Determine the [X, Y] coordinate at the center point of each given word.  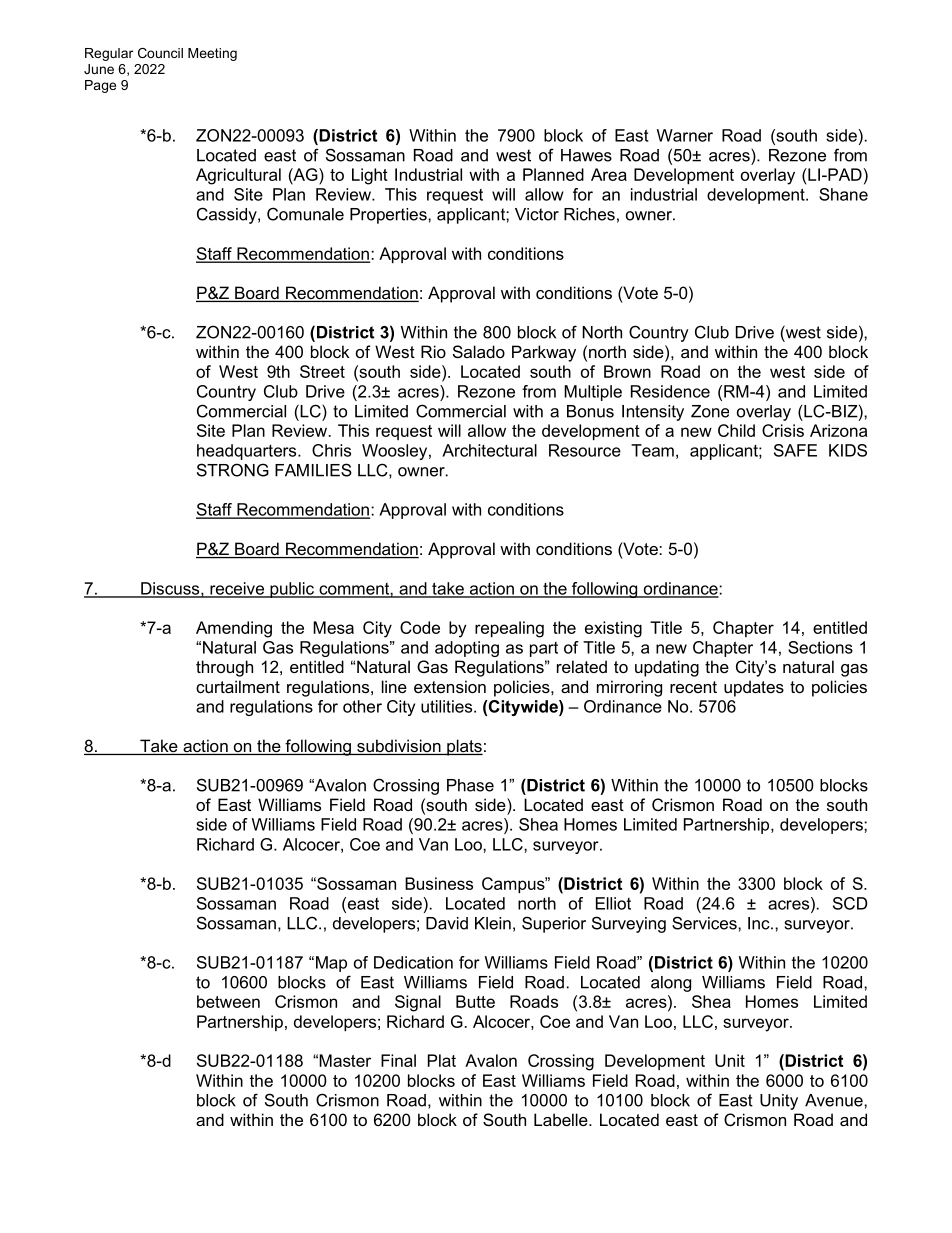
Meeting [212, 54]
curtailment [238, 686]
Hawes [586, 155]
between [228, 1001]
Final [398, 1060]
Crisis [783, 430]
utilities [448, 706]
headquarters [248, 452]
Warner [685, 135]
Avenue [835, 1100]
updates [754, 688]
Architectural [489, 450]
